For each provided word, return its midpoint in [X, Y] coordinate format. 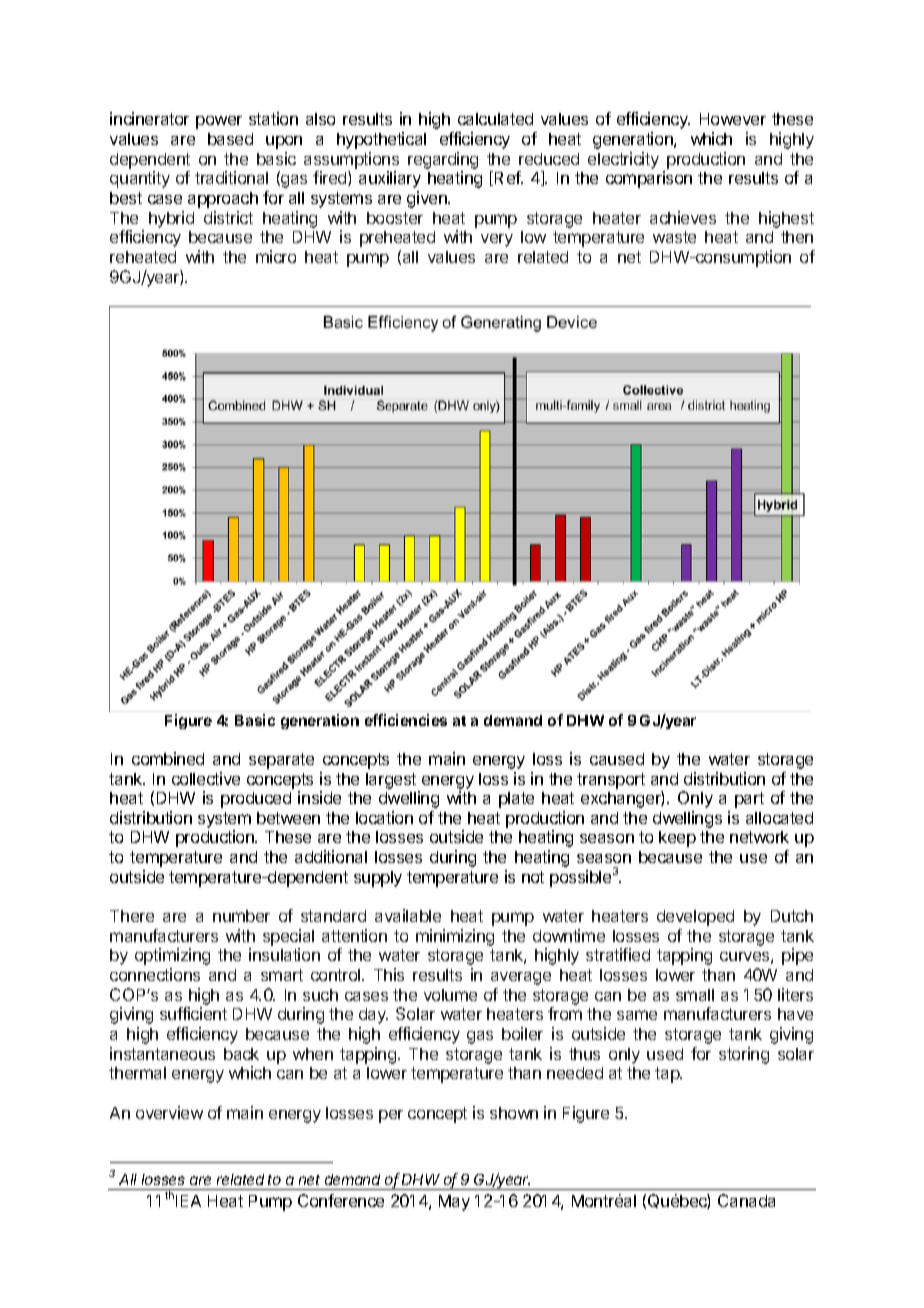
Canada [746, 1200]
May [454, 1203]
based [230, 139]
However [733, 119]
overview [169, 1112]
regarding [443, 160]
